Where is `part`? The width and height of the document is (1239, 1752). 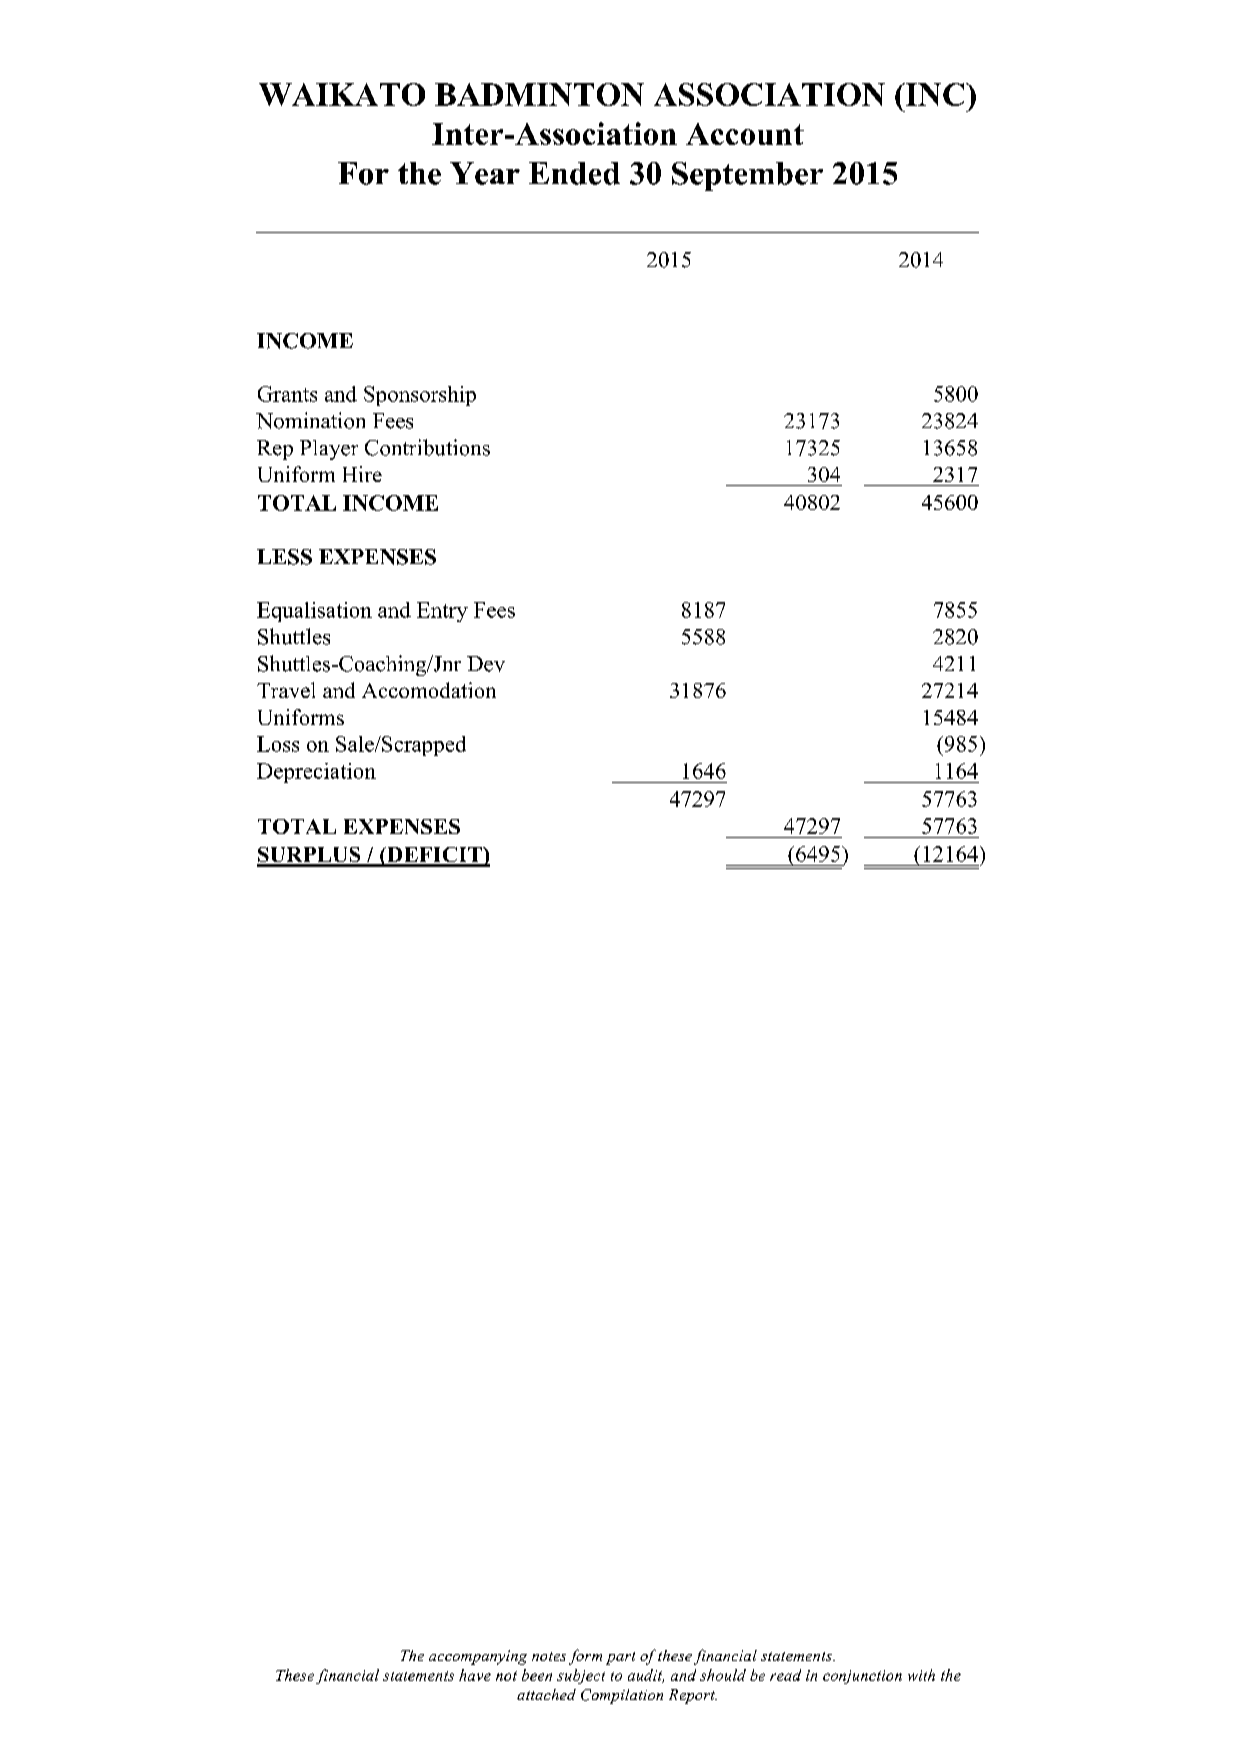
part is located at coordinates (620, 1658).
